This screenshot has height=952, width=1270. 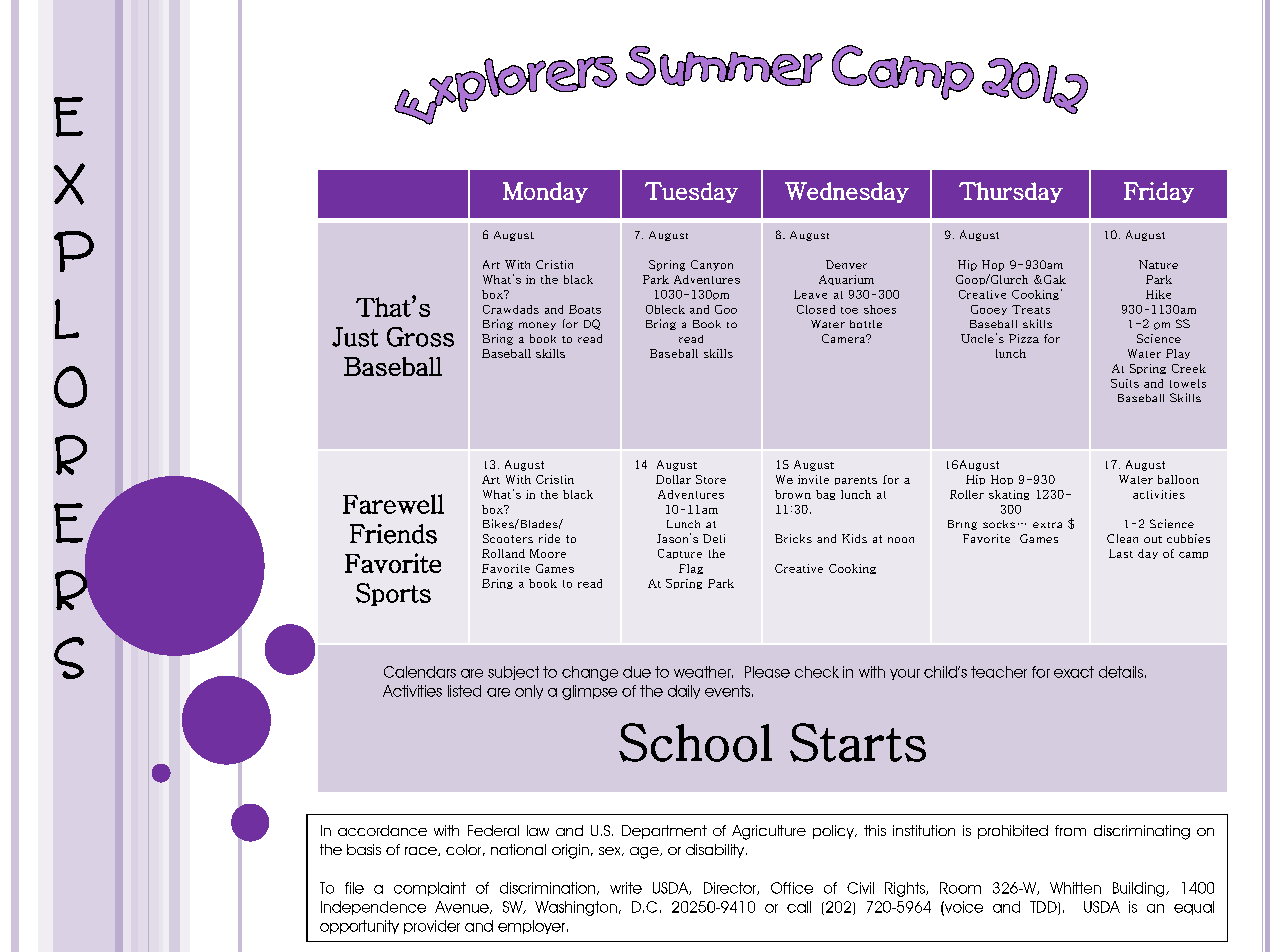 What do you see at coordinates (503, 553) in the screenshot?
I see `Rolland` at bounding box center [503, 553].
